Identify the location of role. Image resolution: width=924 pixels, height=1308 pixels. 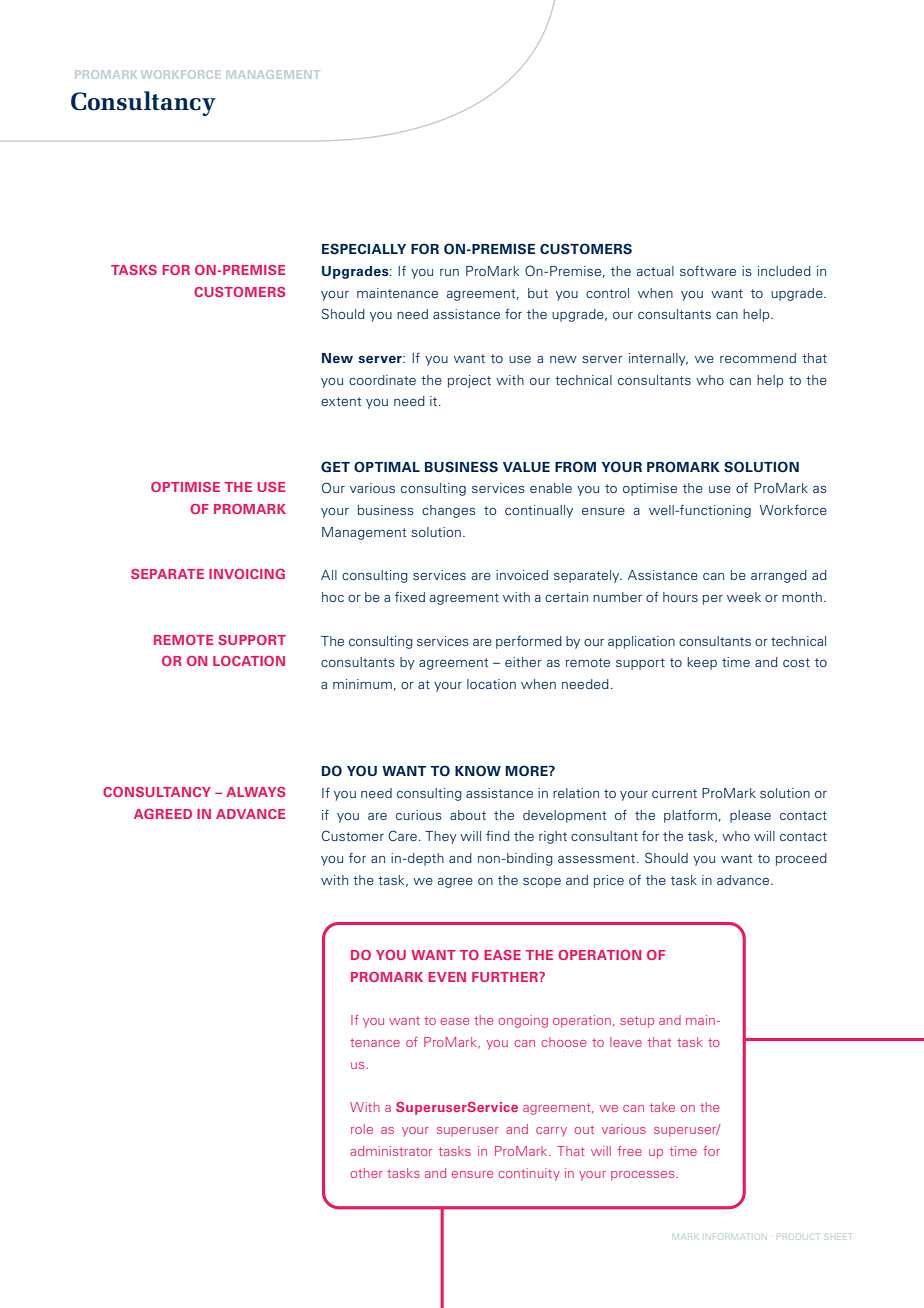
(362, 1129).
